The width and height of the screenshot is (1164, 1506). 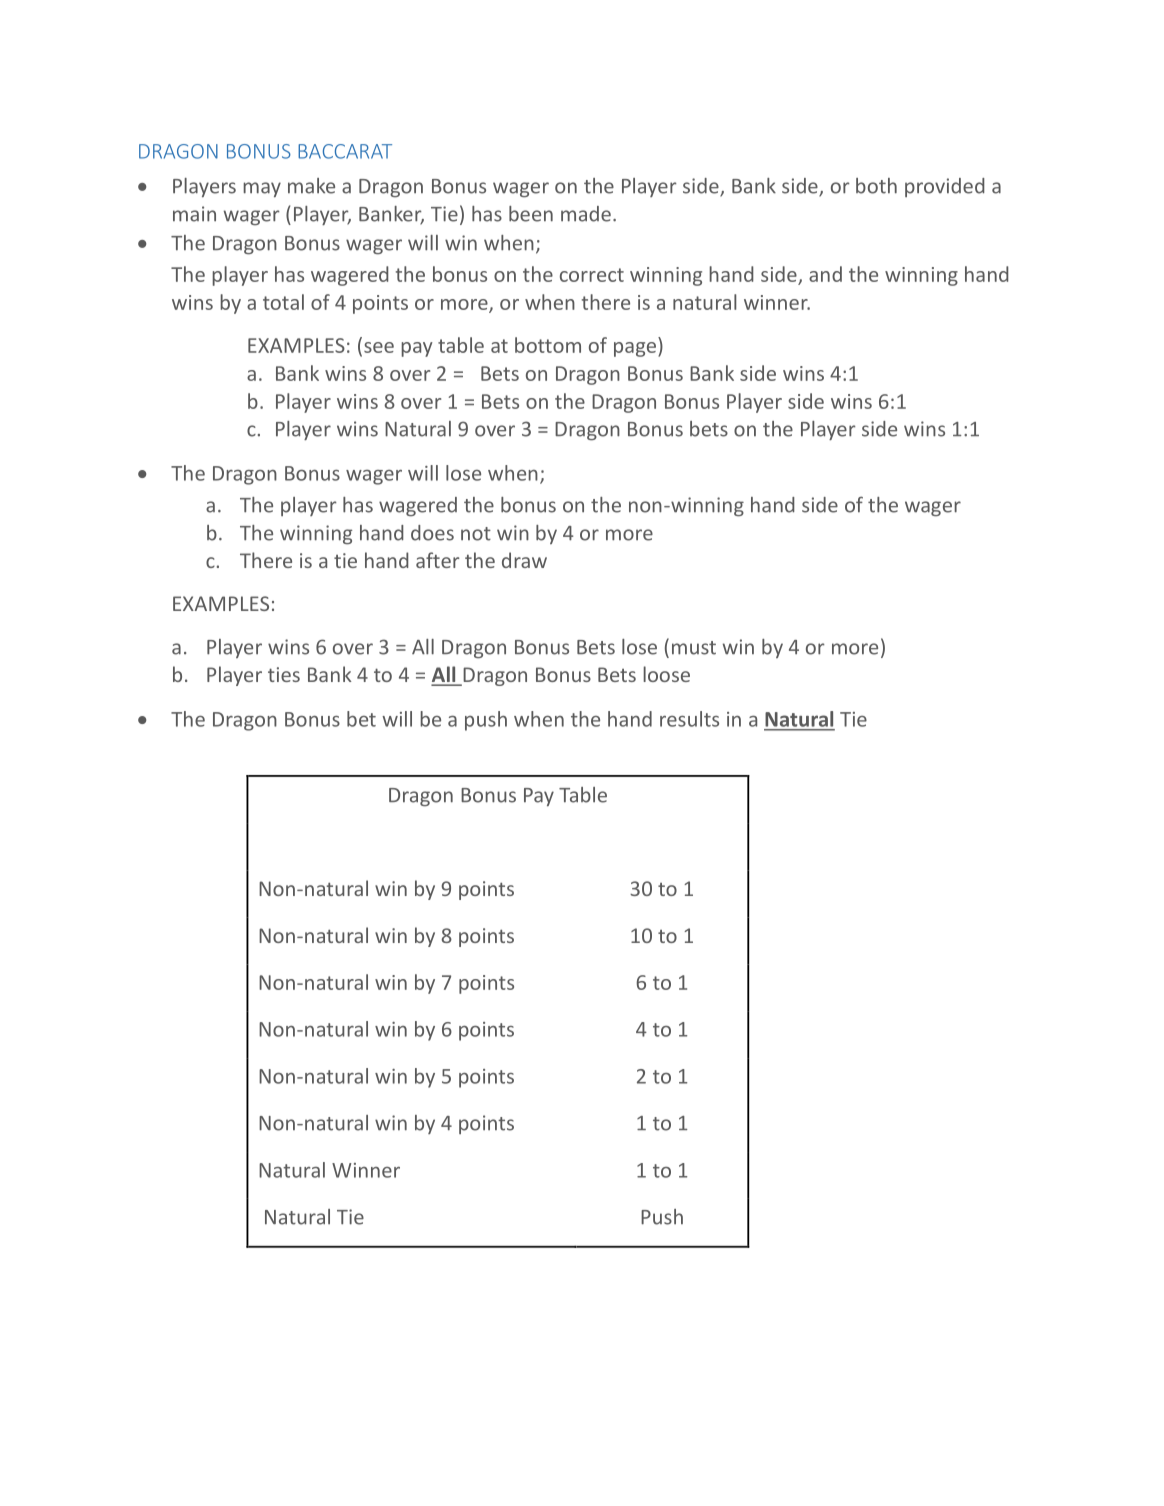 I want to click on made, so click(x=586, y=214).
